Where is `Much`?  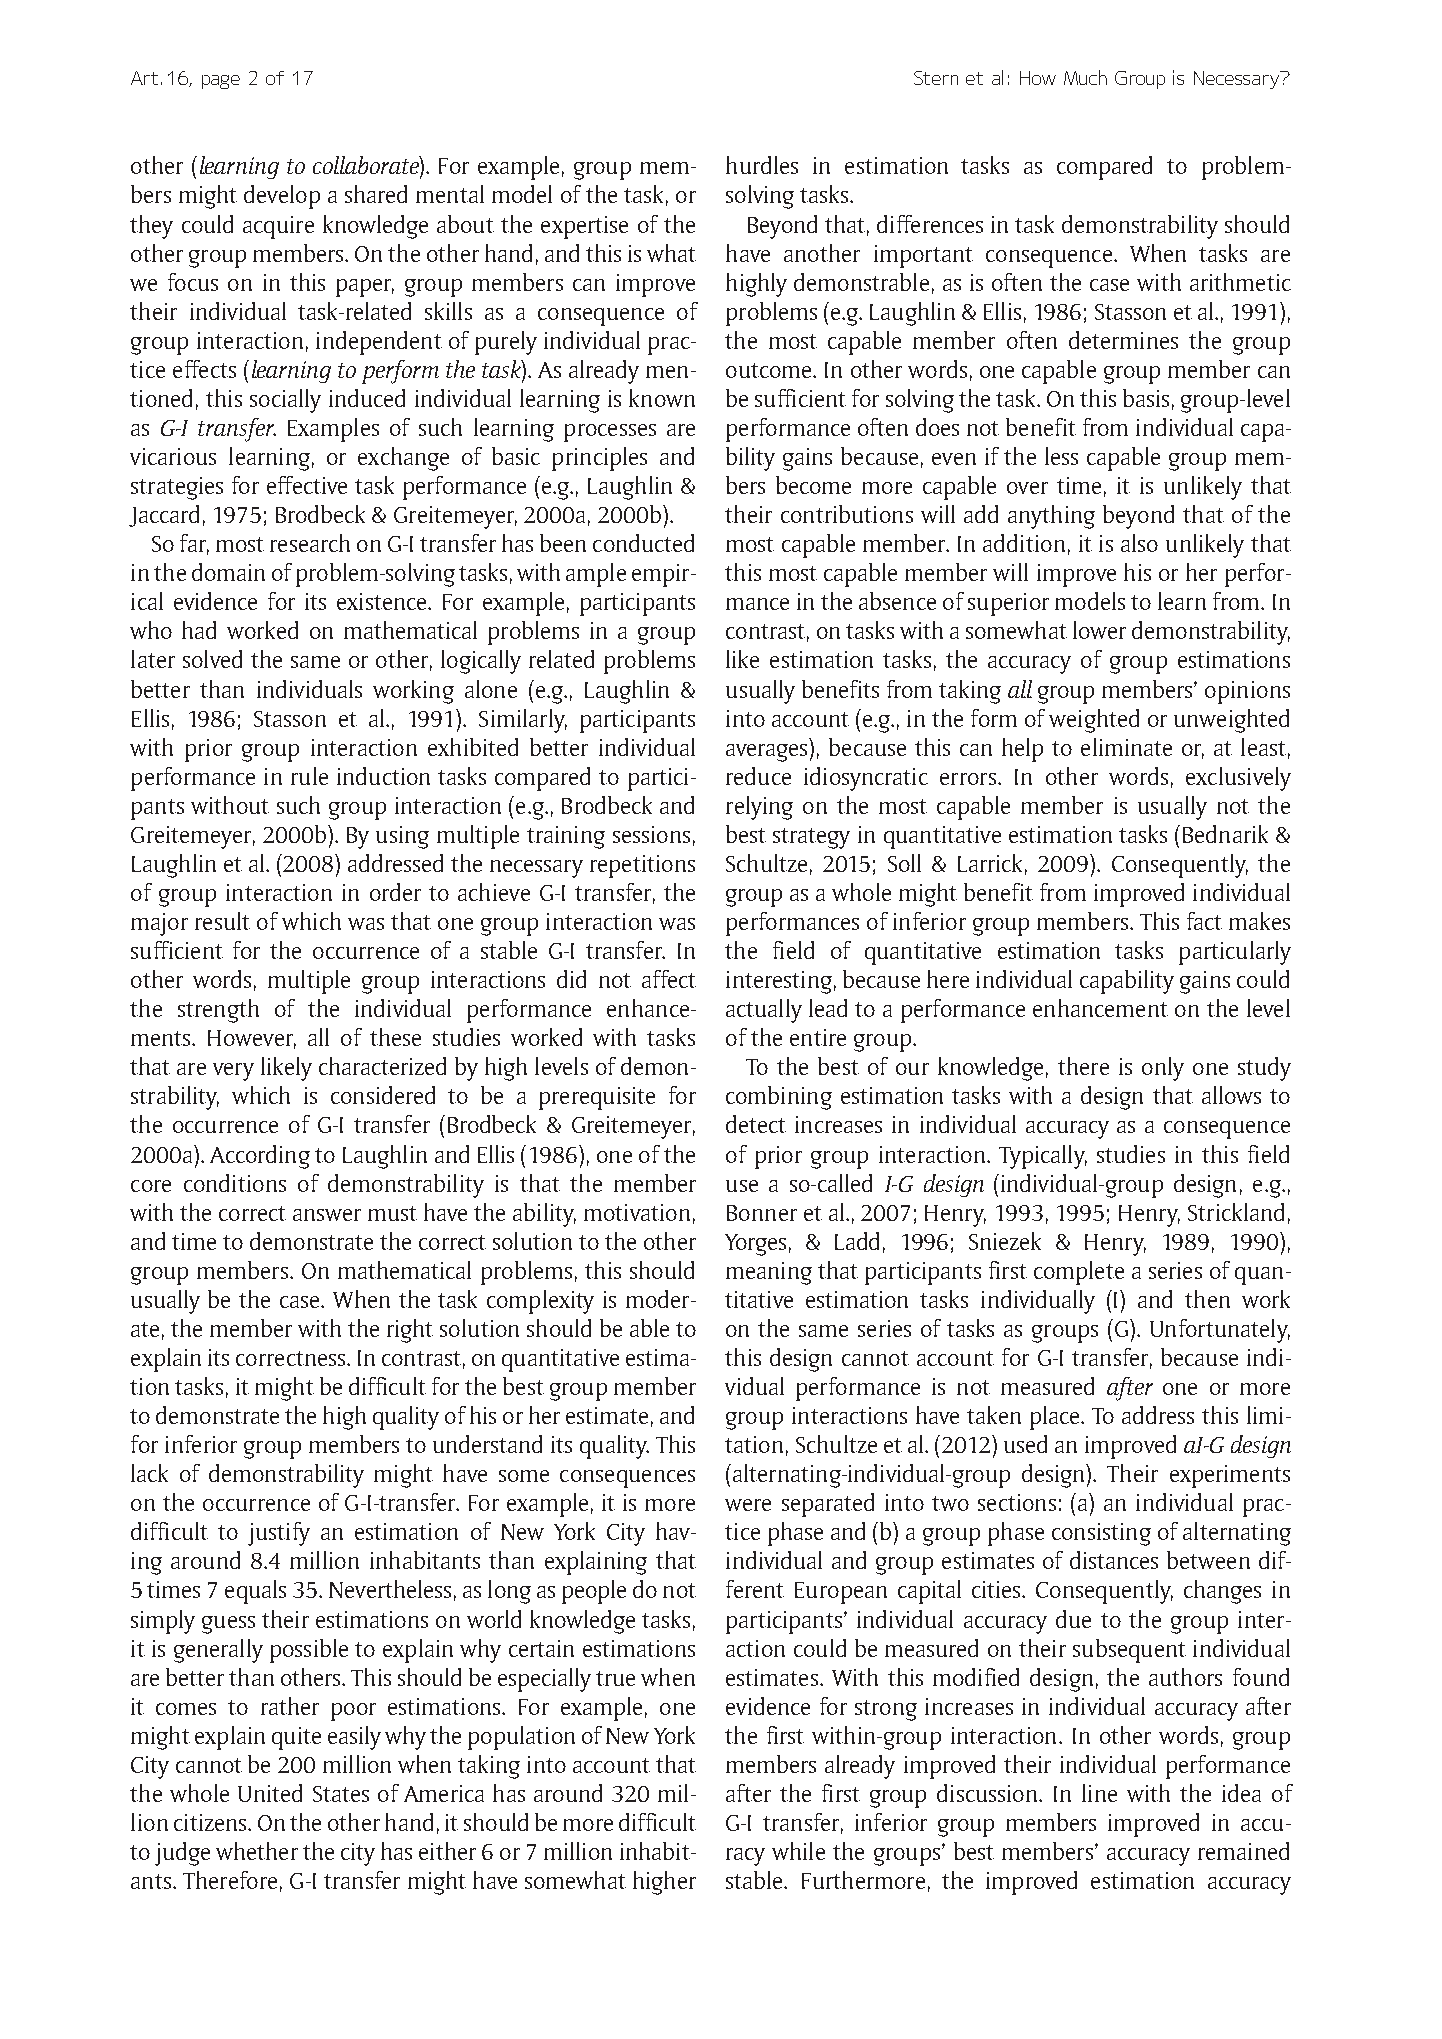
Much is located at coordinates (1085, 77).
